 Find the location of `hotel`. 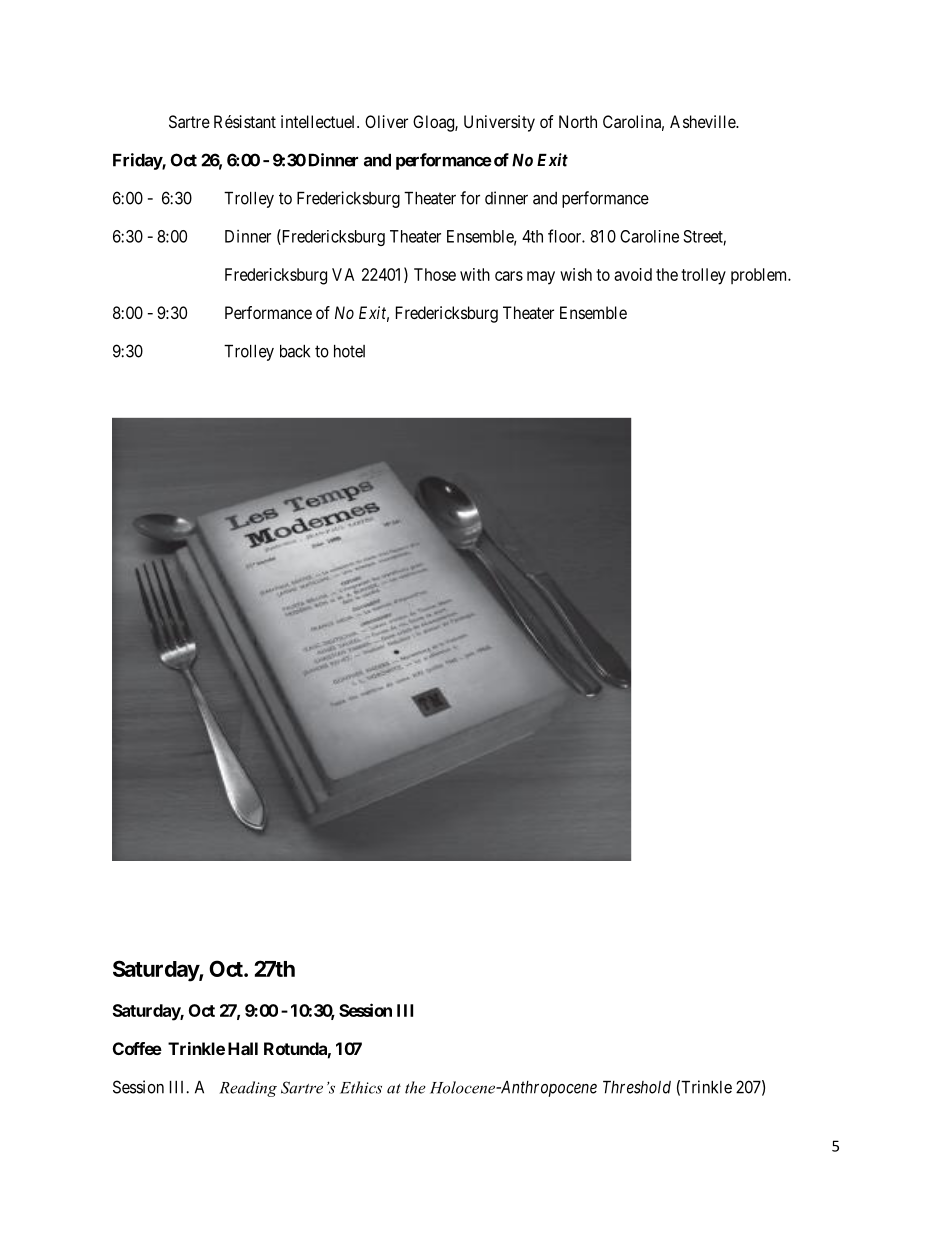

hotel is located at coordinates (349, 351).
